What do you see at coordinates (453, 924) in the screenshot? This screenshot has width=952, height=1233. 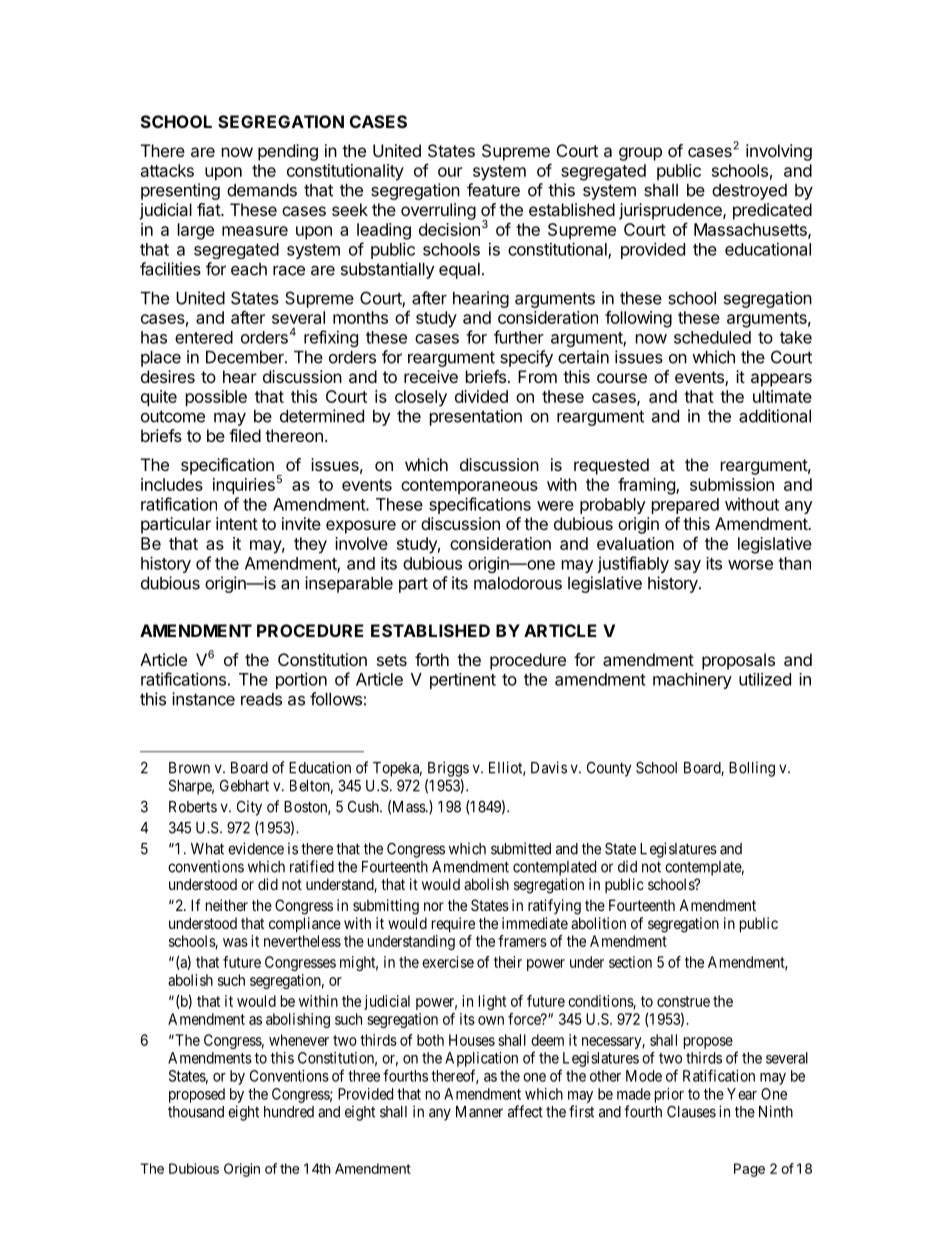 I see `require` at bounding box center [453, 924].
